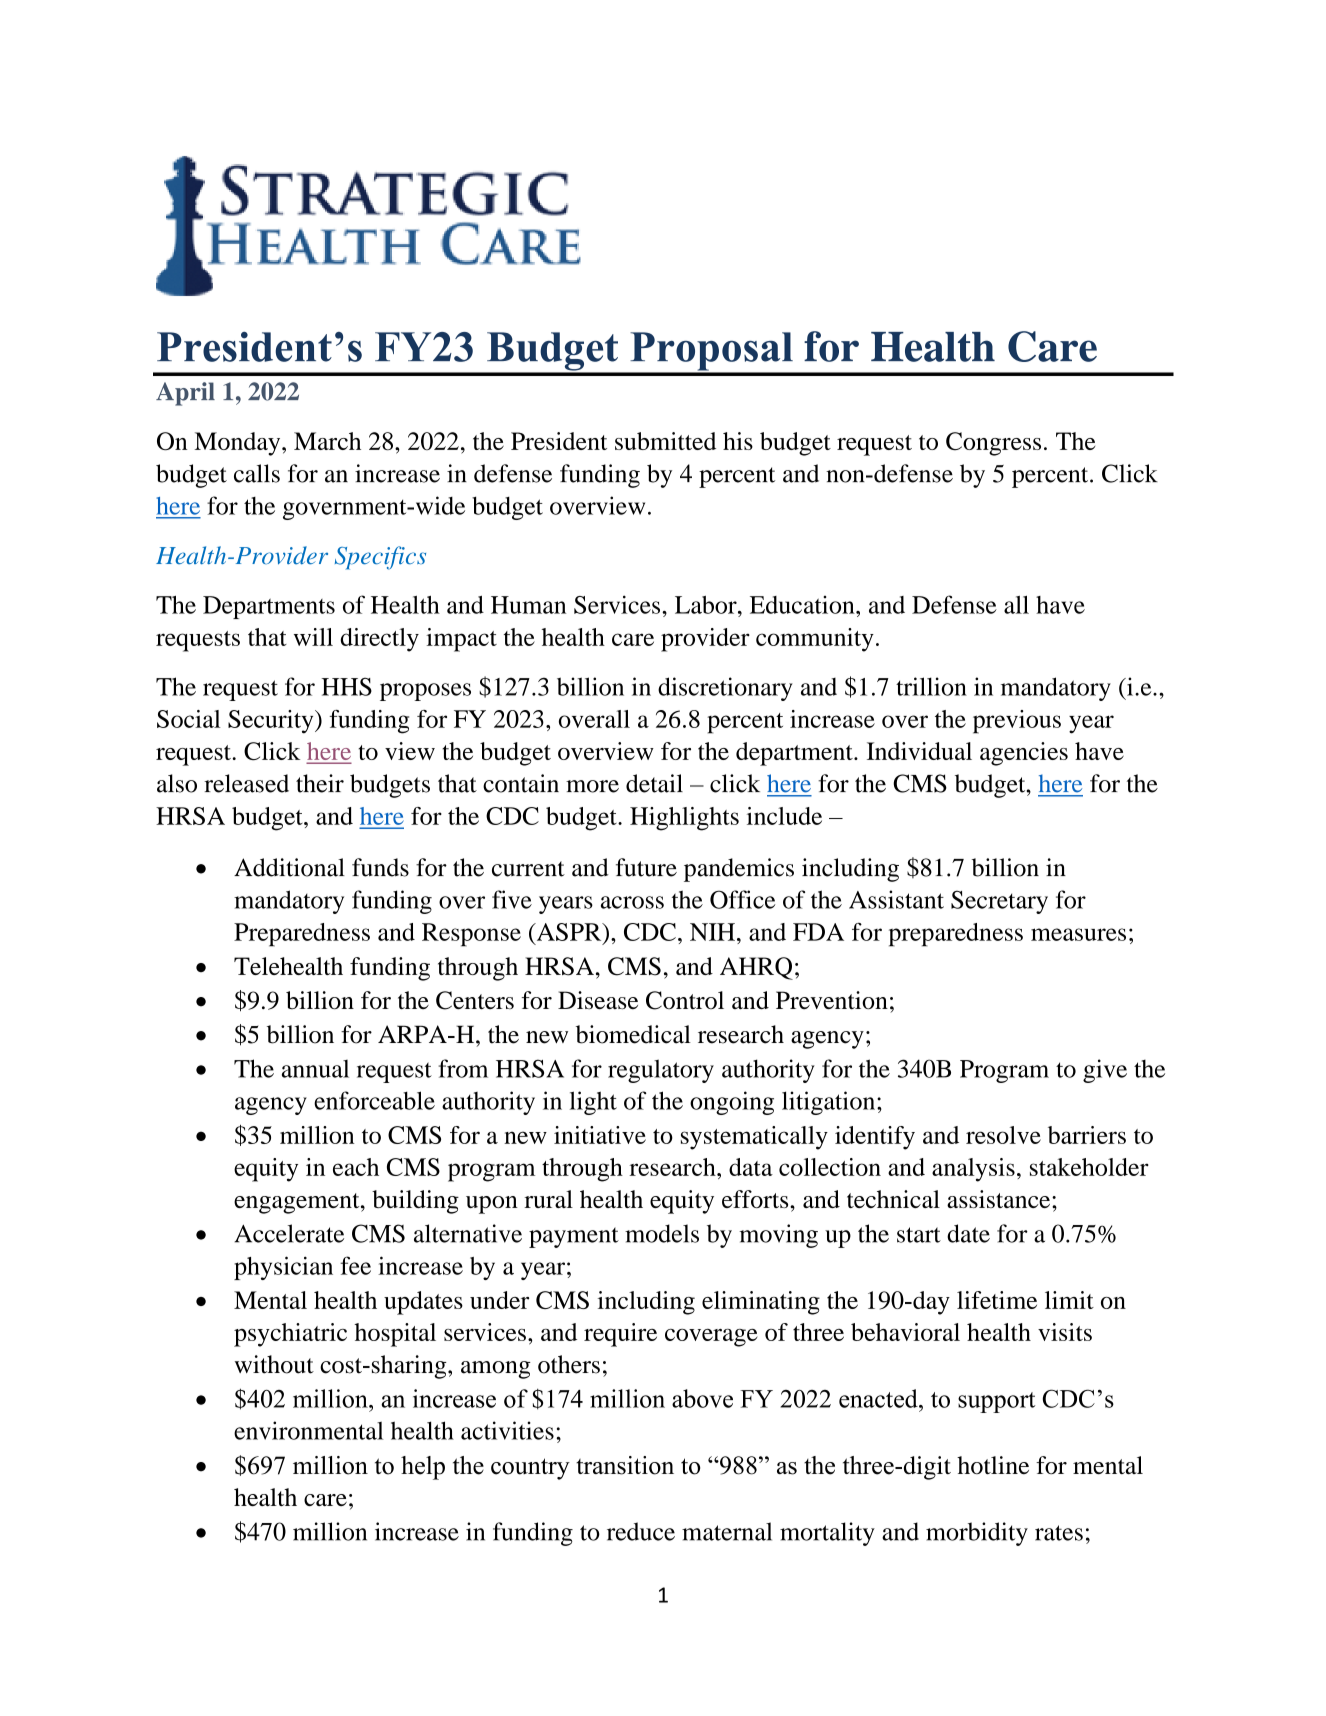 The image size is (1326, 1716). Describe the element at coordinates (327, 441) in the document. I see `March` at that location.
